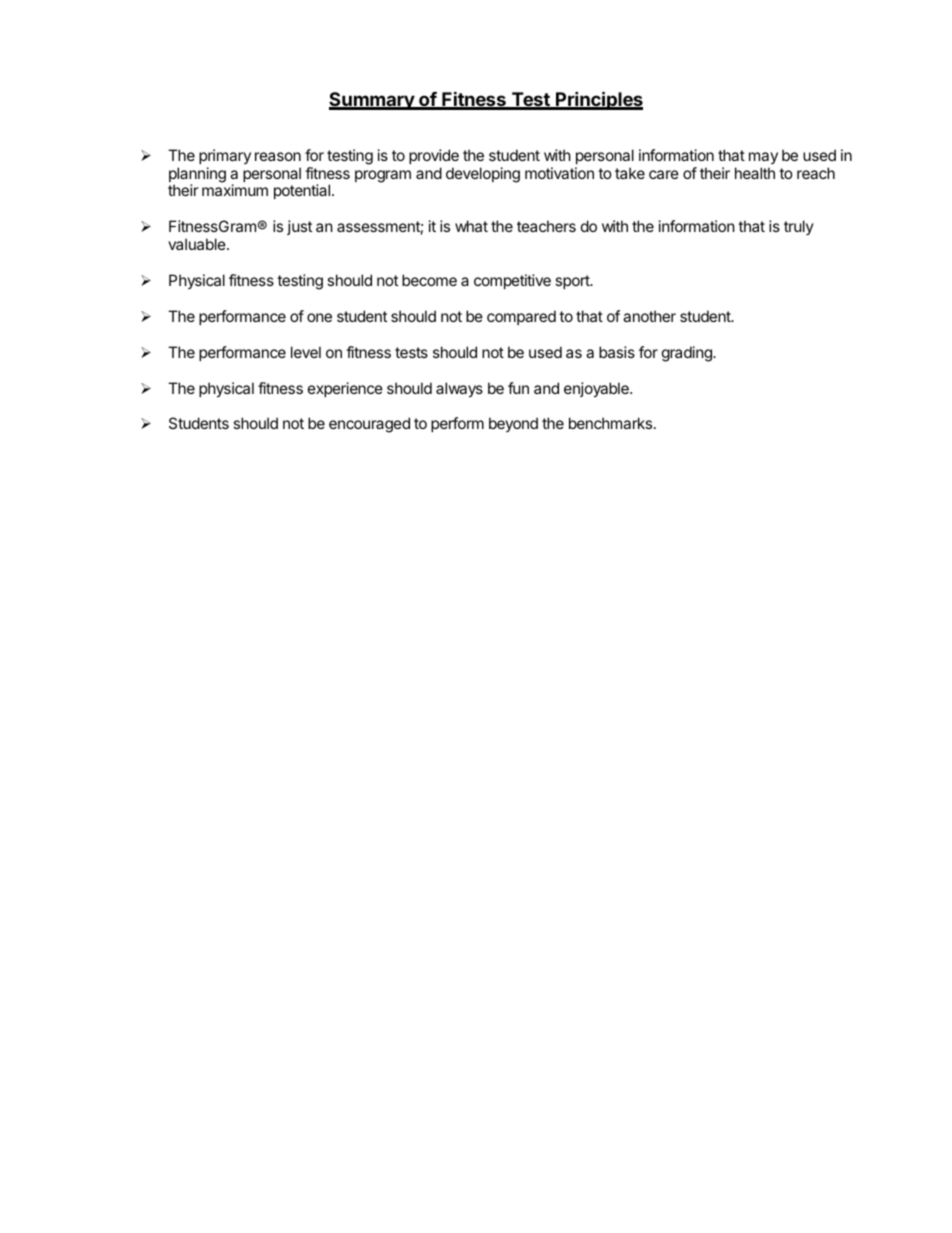  Describe the element at coordinates (649, 316) in the document. I see `another` at that location.
